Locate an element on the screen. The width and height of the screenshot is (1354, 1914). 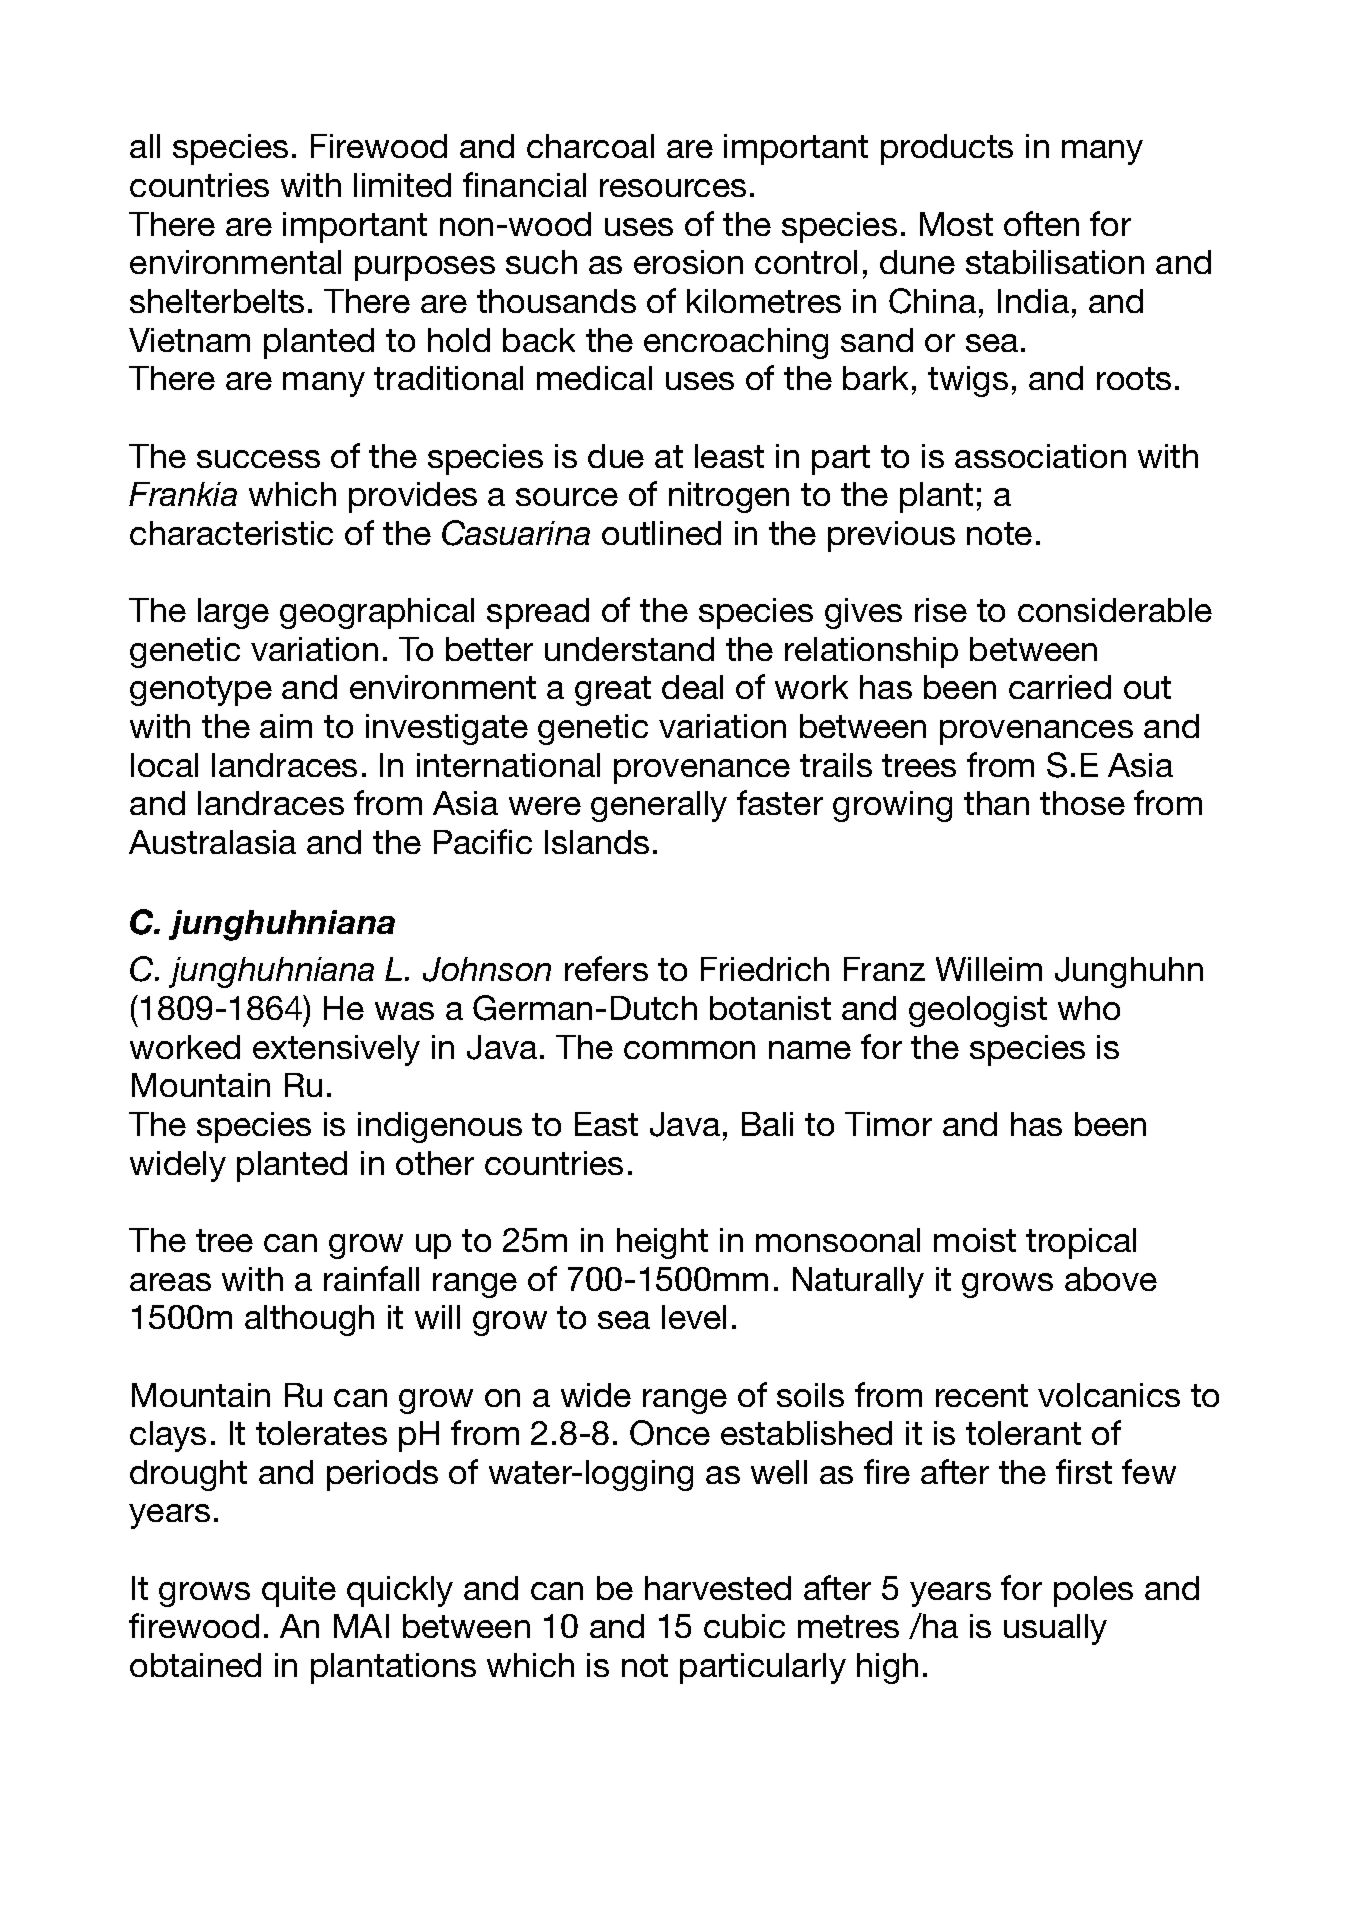
tropical is located at coordinates (1081, 1243).
